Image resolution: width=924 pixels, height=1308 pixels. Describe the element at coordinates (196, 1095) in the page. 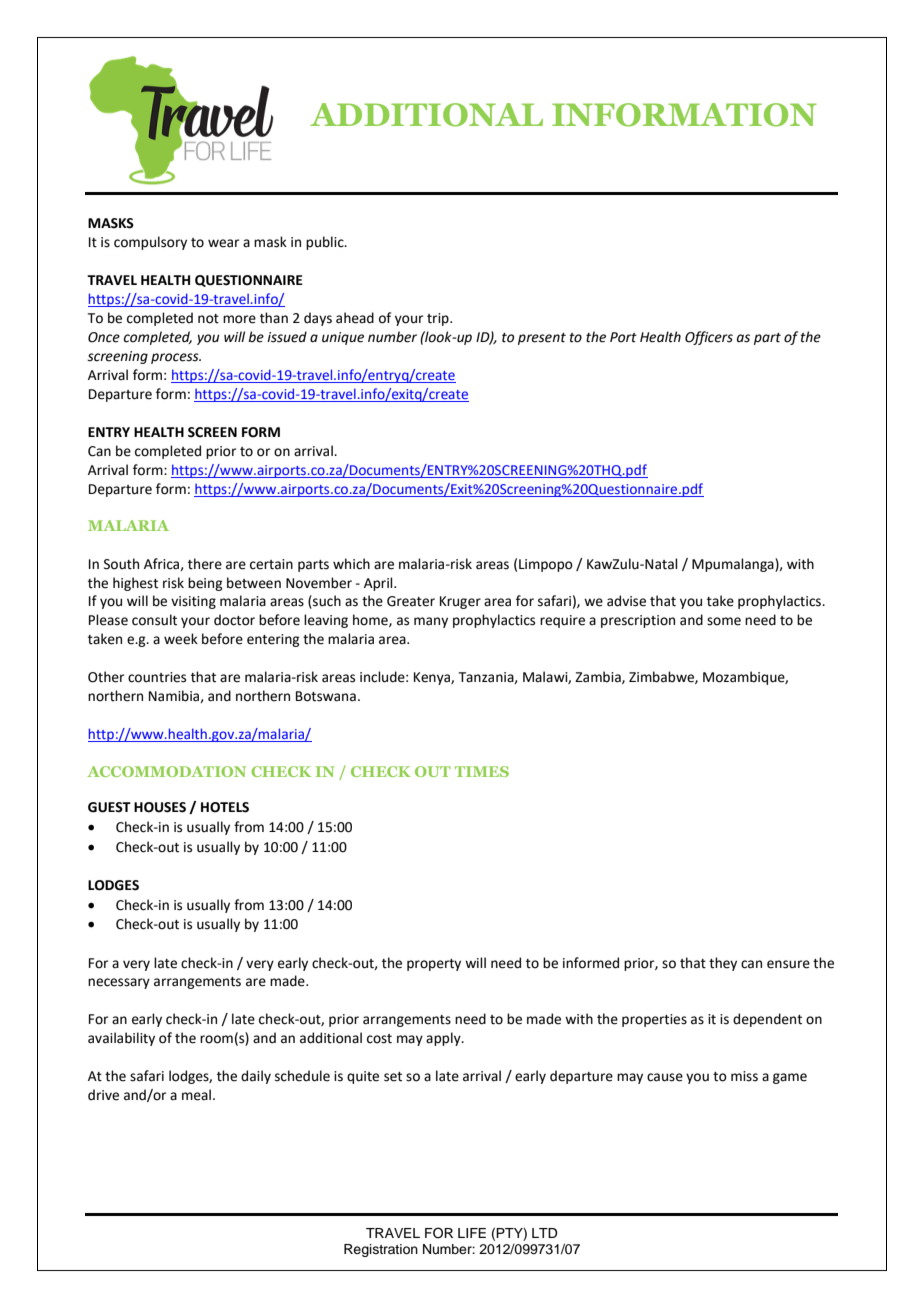

I see `meal` at that location.
